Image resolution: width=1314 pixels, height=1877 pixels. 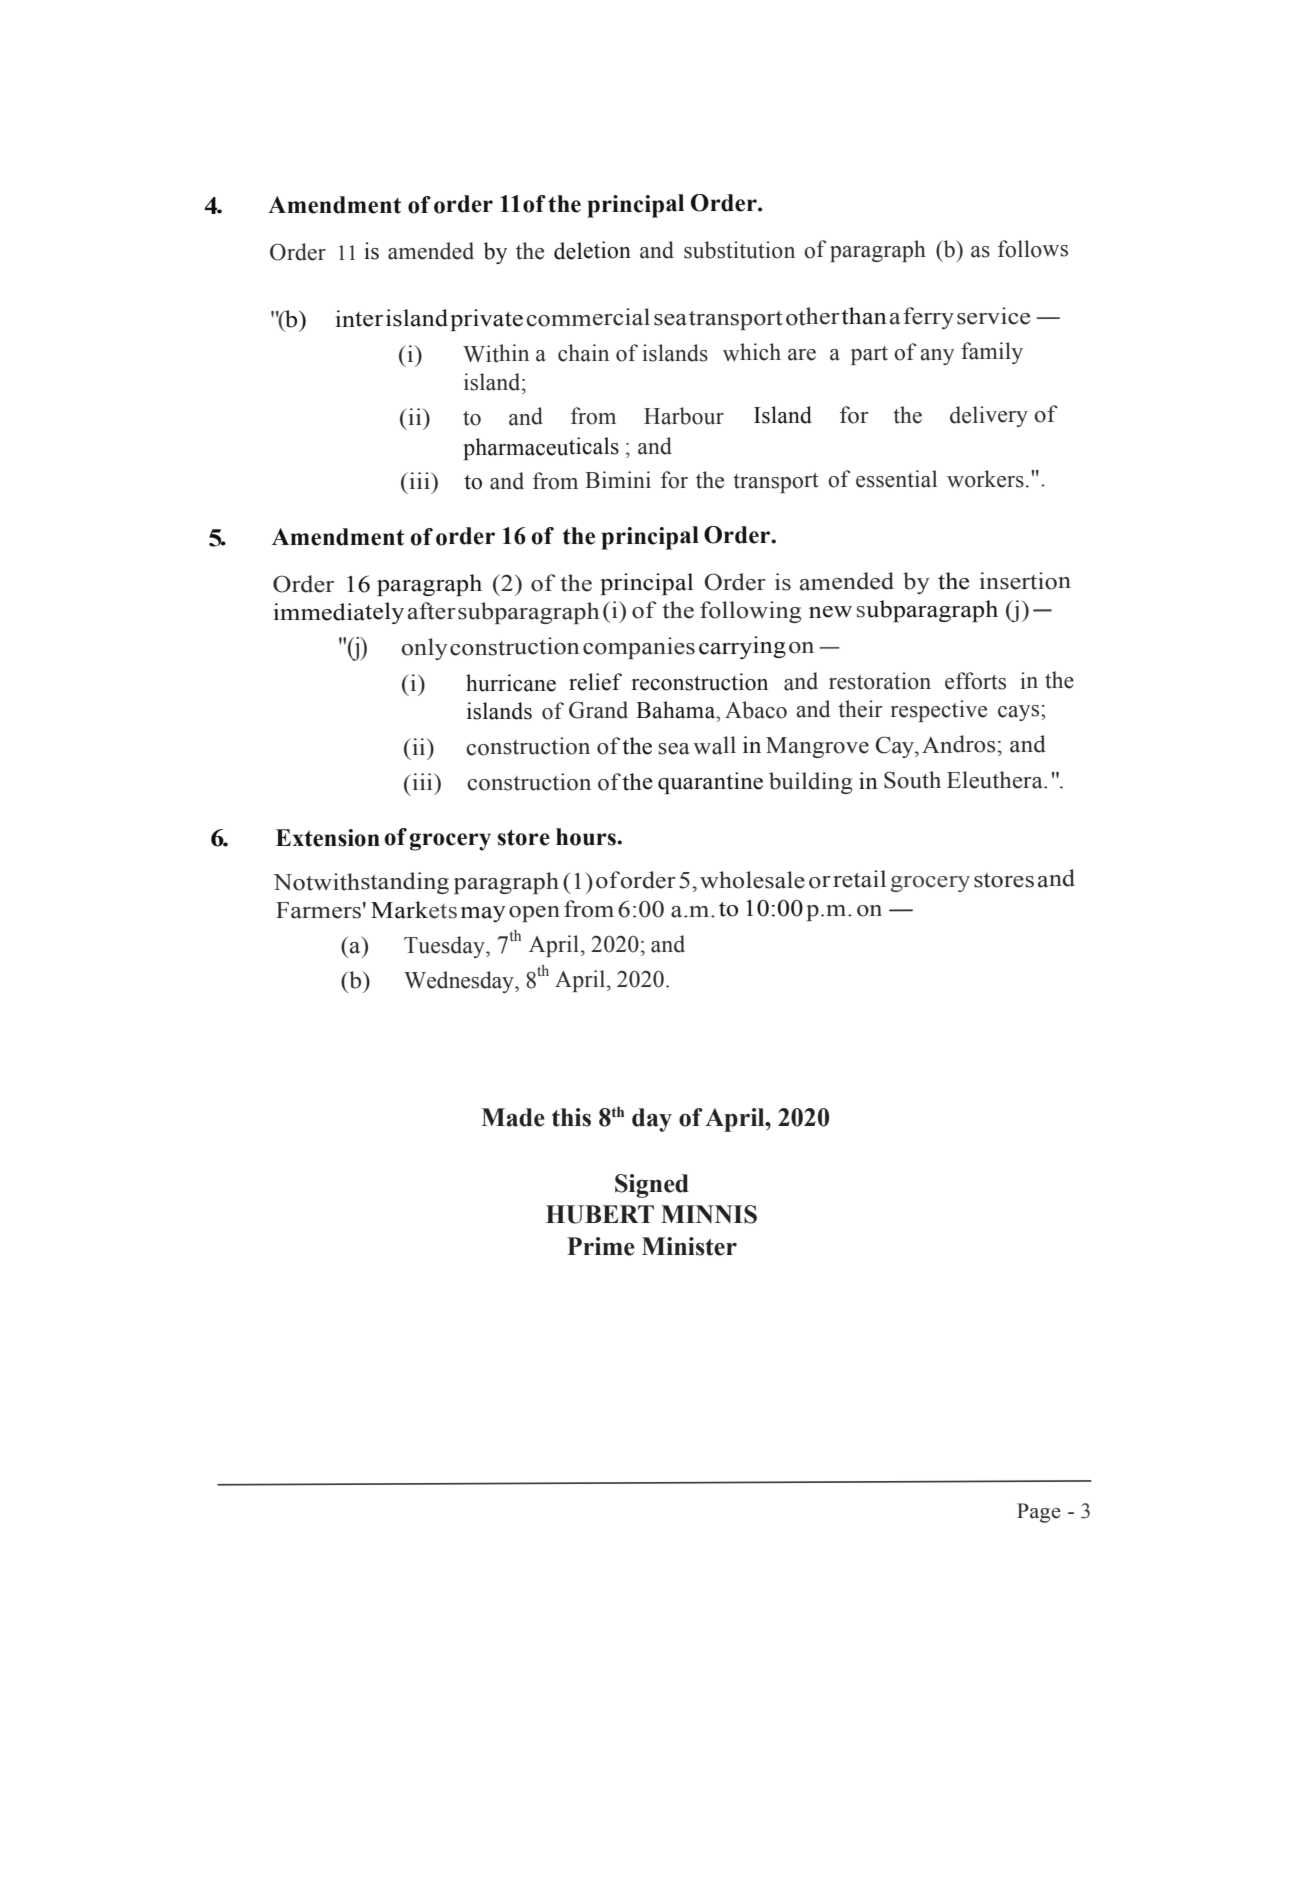 I want to click on any, so click(x=937, y=357).
